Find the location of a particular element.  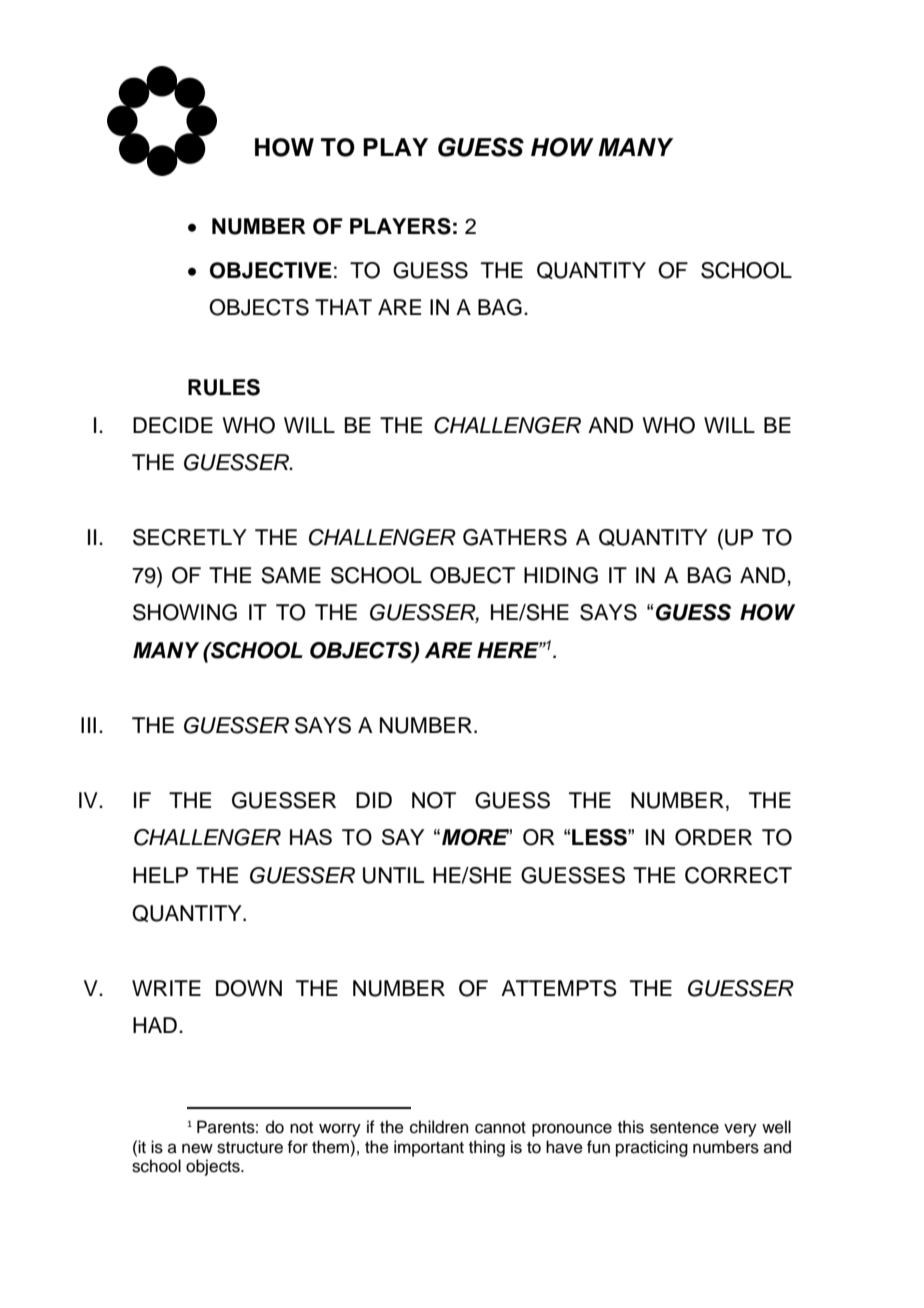

sentence is located at coordinates (684, 1128).
